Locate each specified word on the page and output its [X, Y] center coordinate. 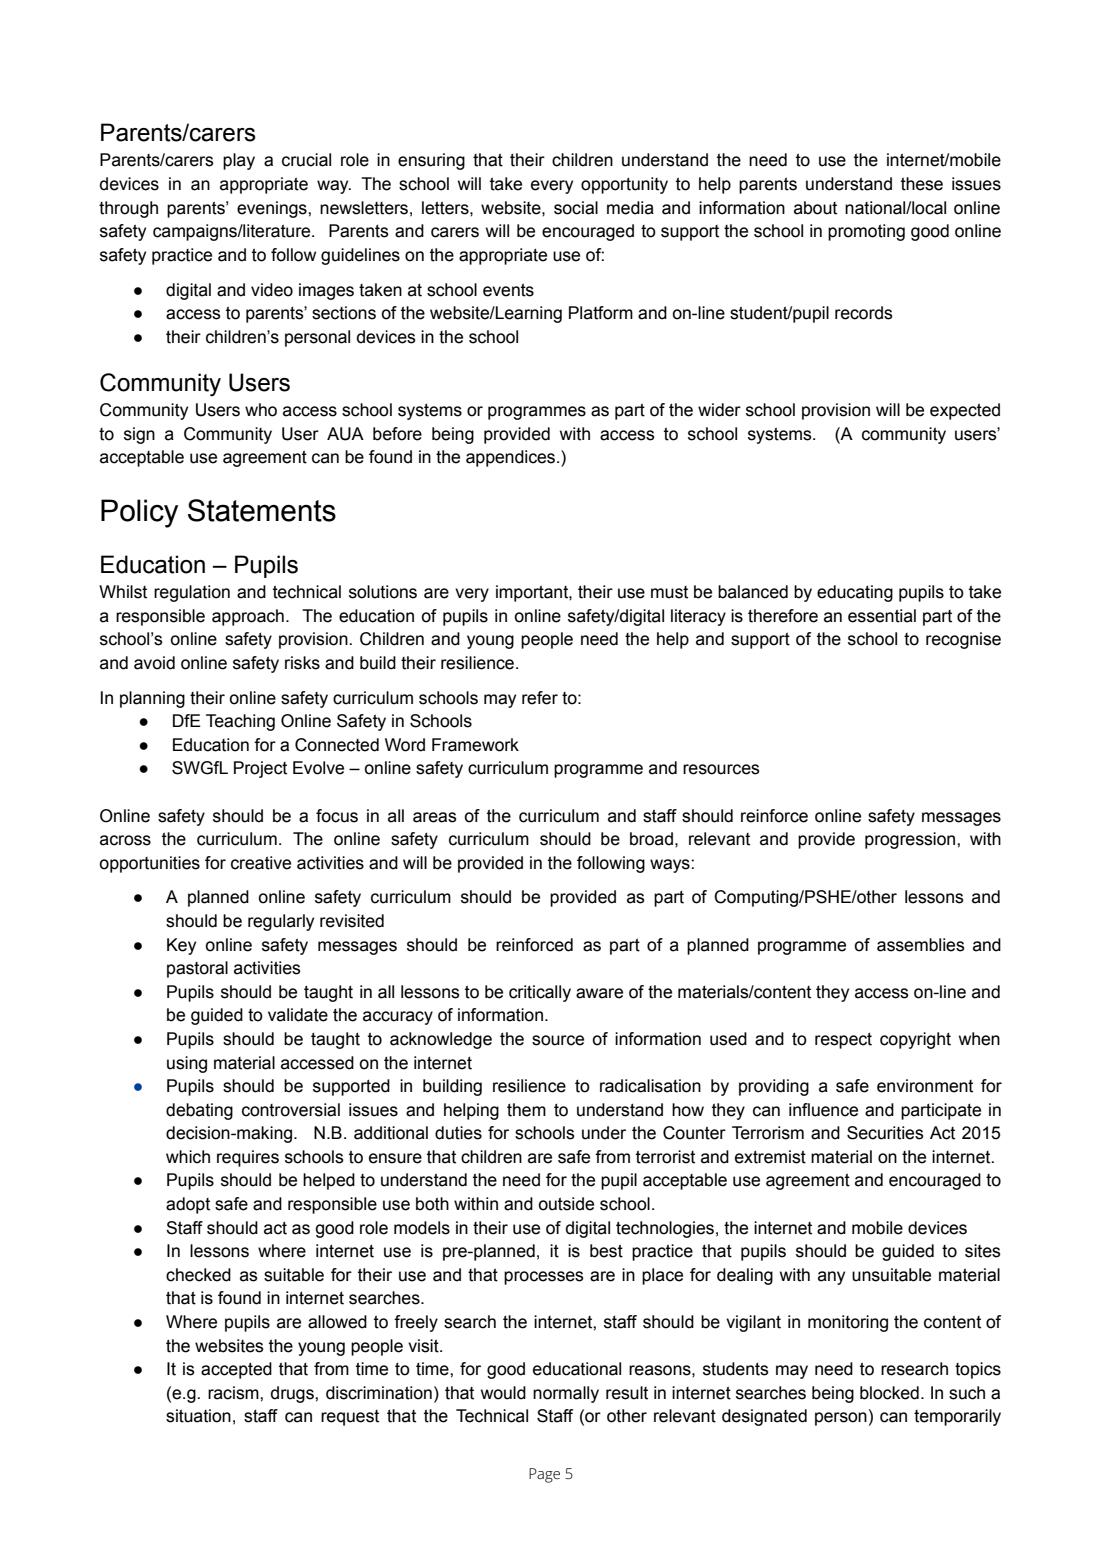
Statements [262, 510]
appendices [512, 458]
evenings [273, 209]
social [576, 208]
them [526, 1110]
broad [651, 839]
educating [855, 593]
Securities [885, 1133]
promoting [866, 232]
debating [199, 1111]
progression [911, 840]
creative [261, 863]
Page [544, 1475]
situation [198, 1416]
